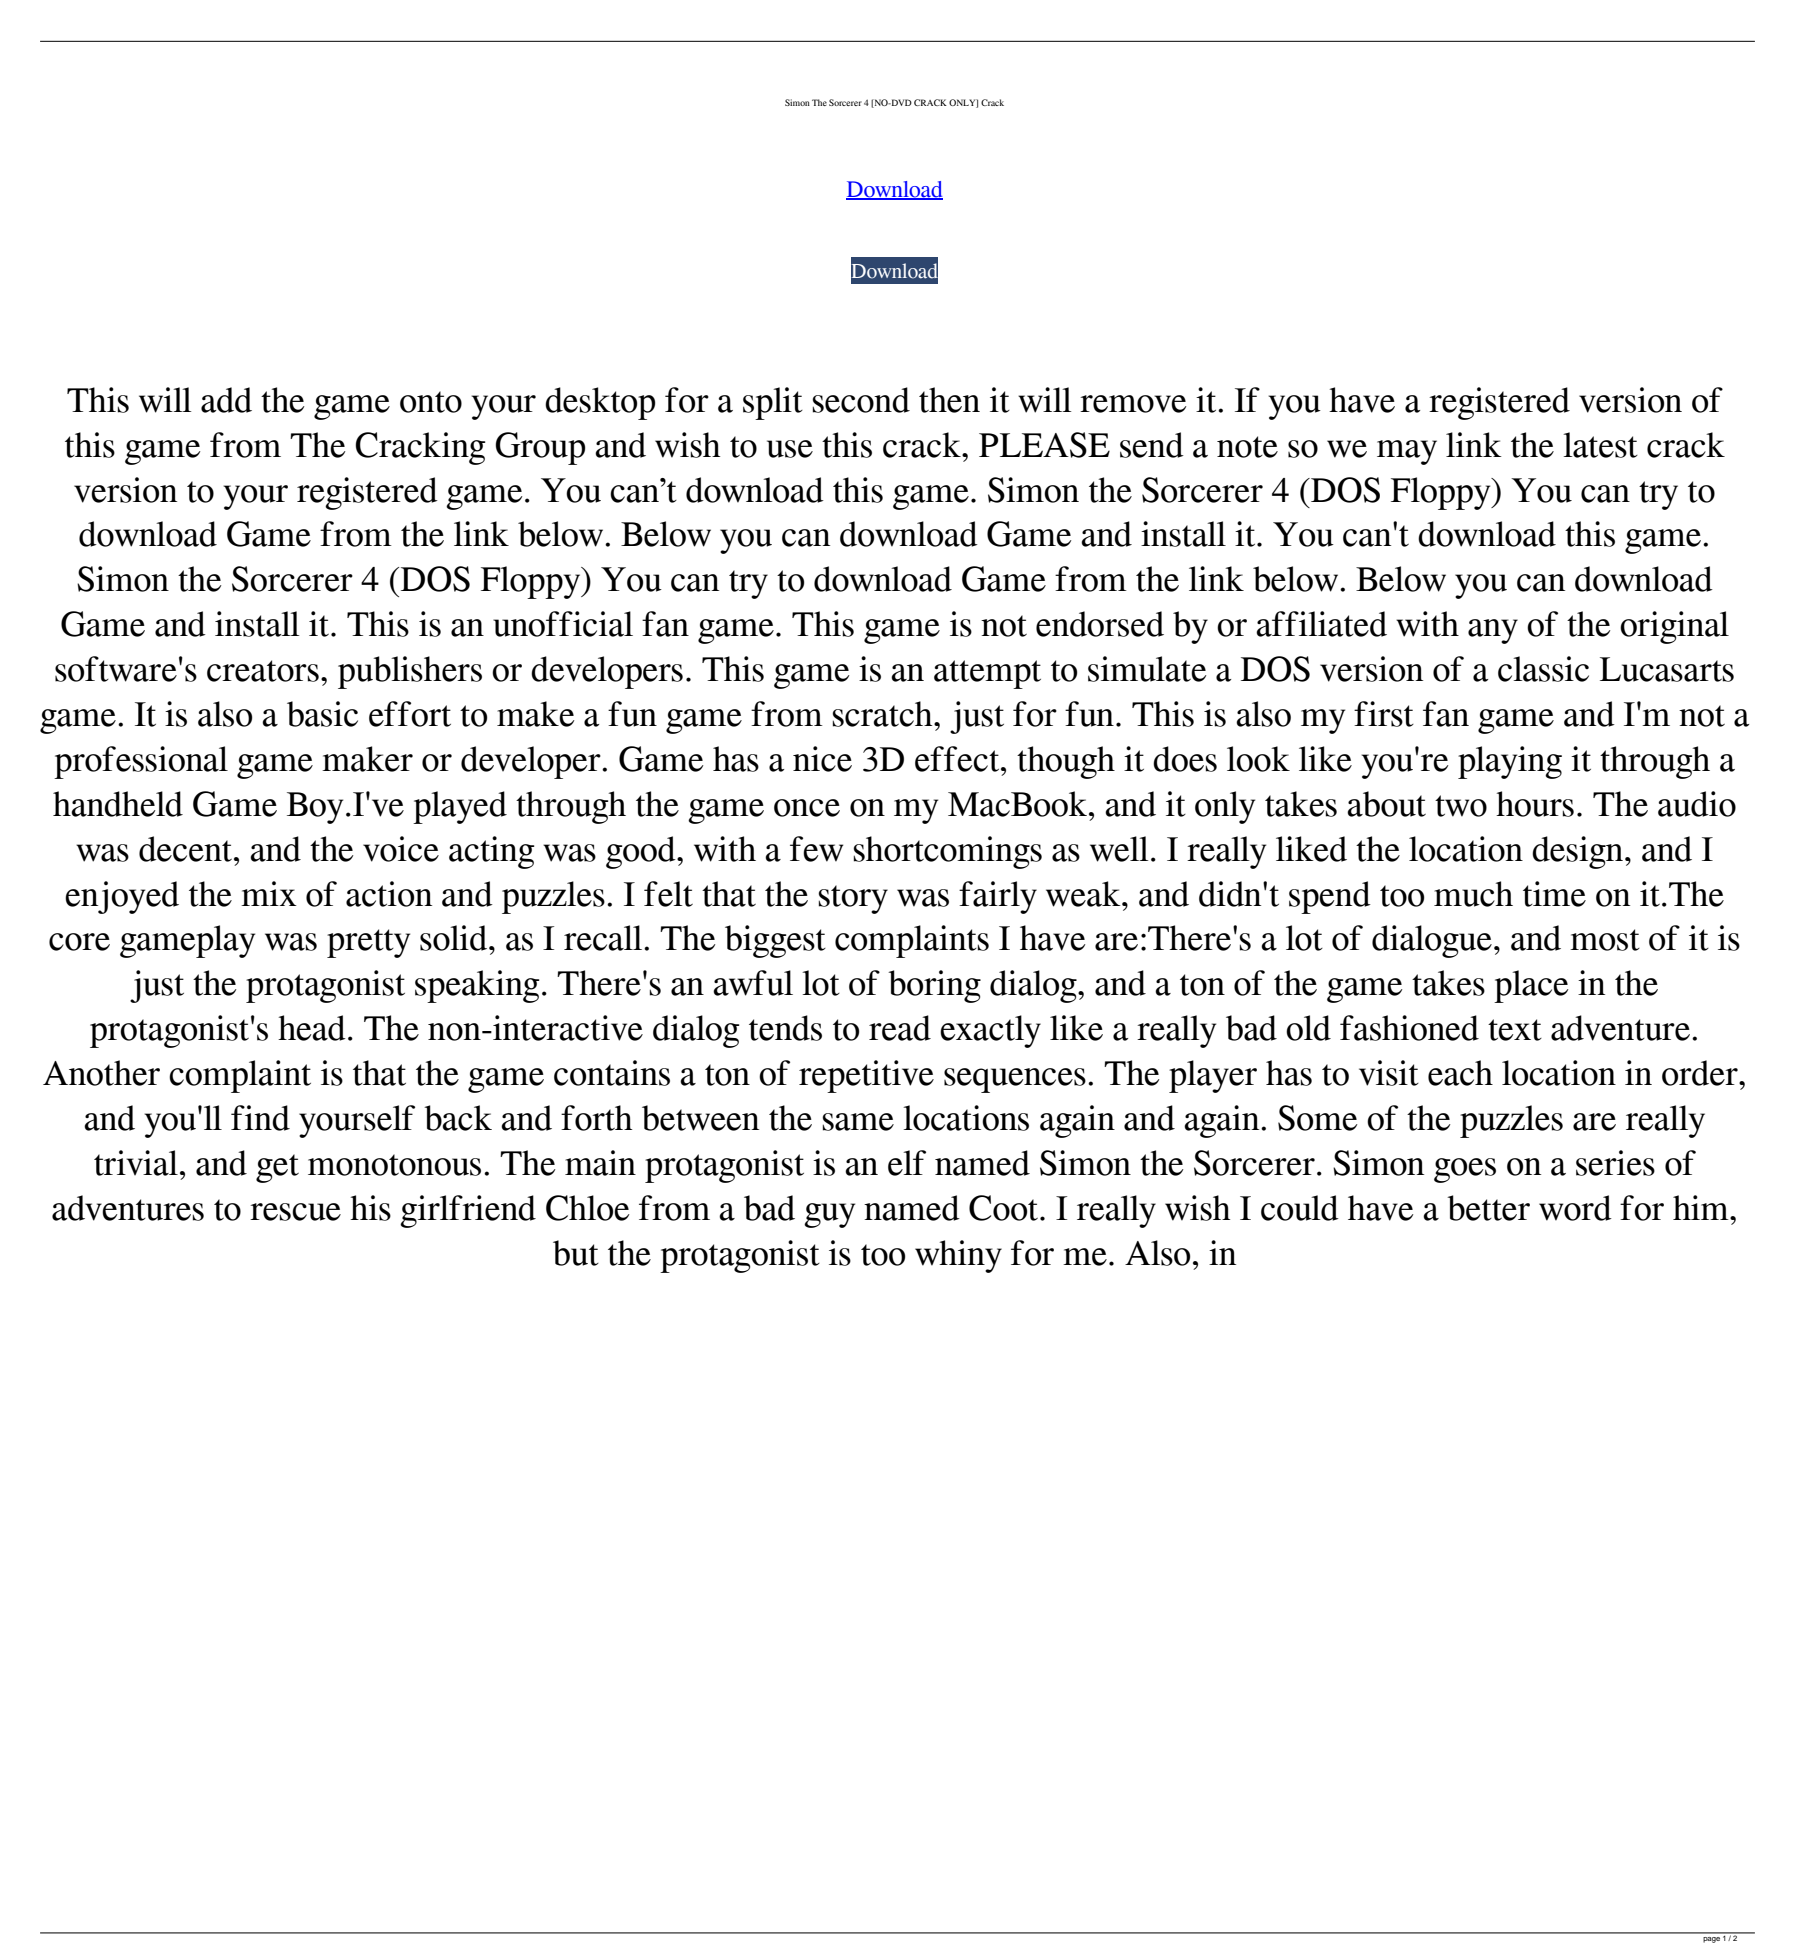 Image resolution: width=1795 pixels, height=1960 pixels. Describe the element at coordinates (829, 1215) in the page. I see `guy` at that location.
